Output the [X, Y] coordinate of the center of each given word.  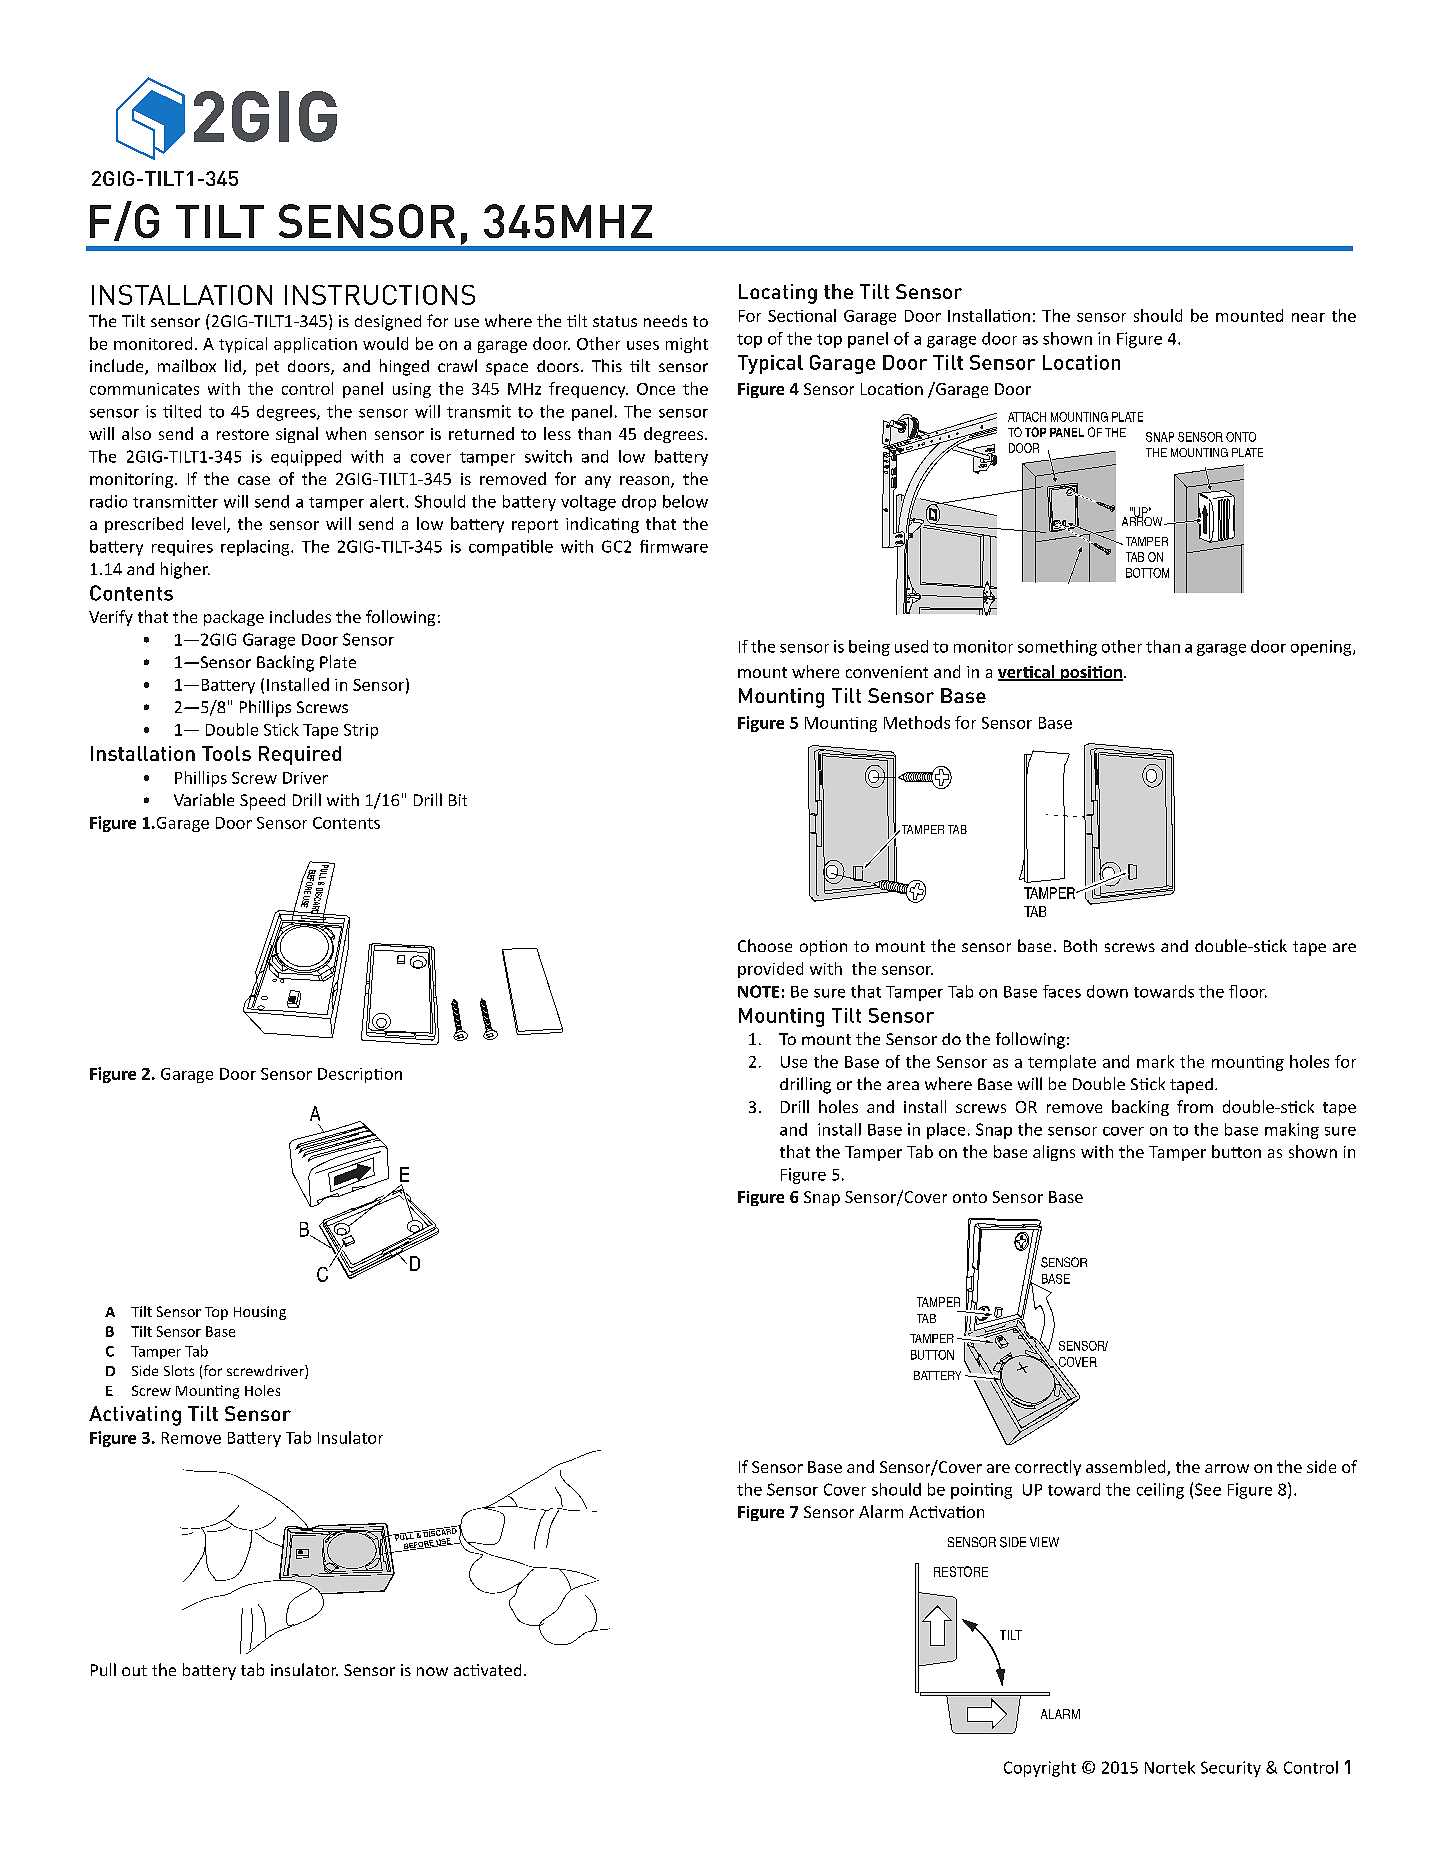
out [134, 1670]
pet [267, 368]
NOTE [758, 991]
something [1057, 648]
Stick [281, 729]
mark [1155, 1061]
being [869, 648]
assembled [1127, 1468]
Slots [179, 1370]
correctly [1048, 1468]
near [1308, 317]
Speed [262, 802]
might [687, 345]
